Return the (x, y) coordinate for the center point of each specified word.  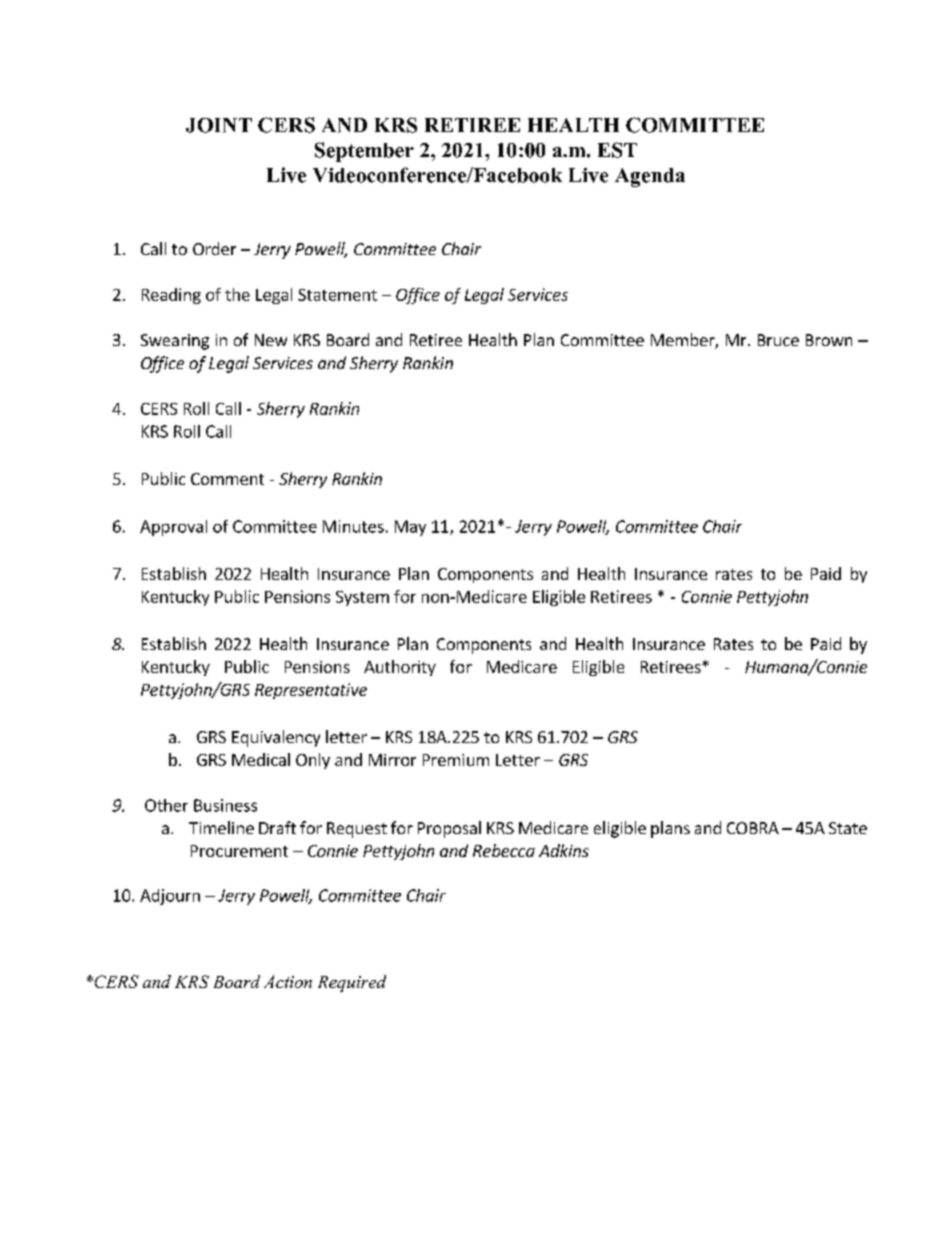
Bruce (778, 340)
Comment (227, 479)
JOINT (219, 125)
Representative (311, 691)
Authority (400, 668)
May (410, 528)
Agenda (650, 177)
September (364, 152)
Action (288, 981)
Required (352, 983)
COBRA (753, 828)
